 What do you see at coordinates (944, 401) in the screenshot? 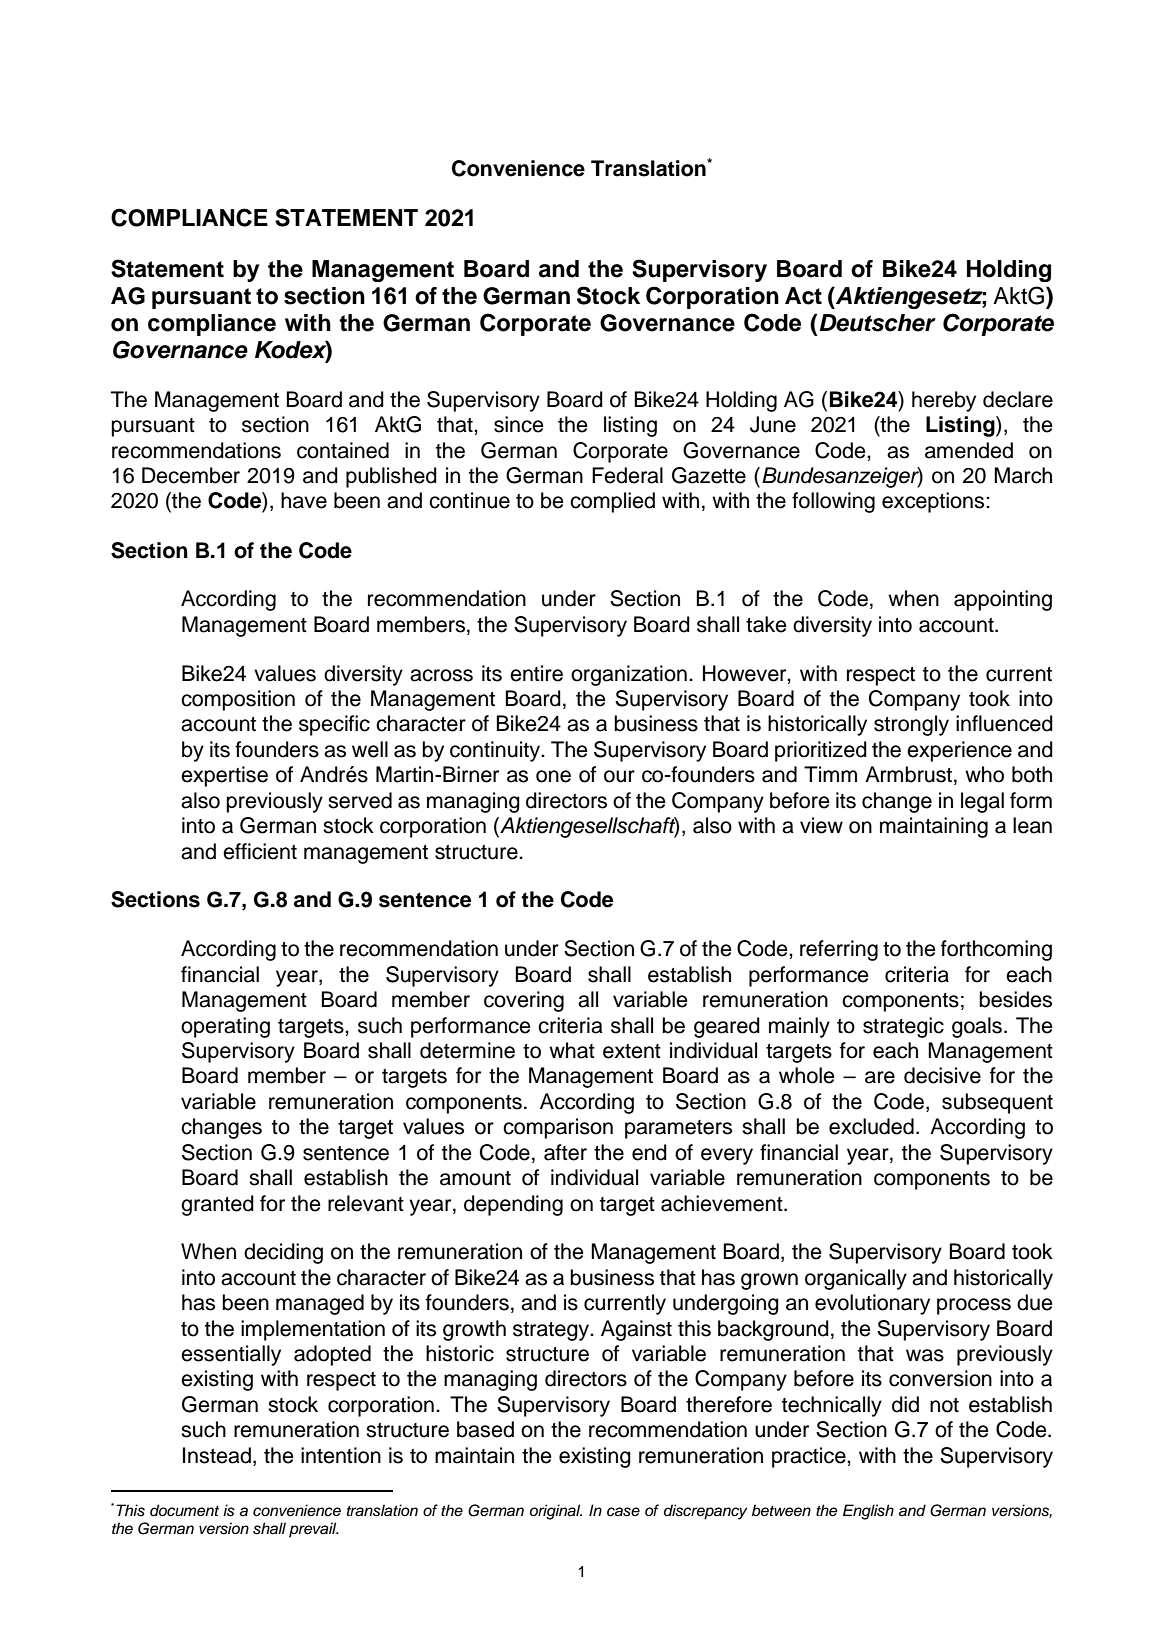
I see `hereby` at bounding box center [944, 401].
